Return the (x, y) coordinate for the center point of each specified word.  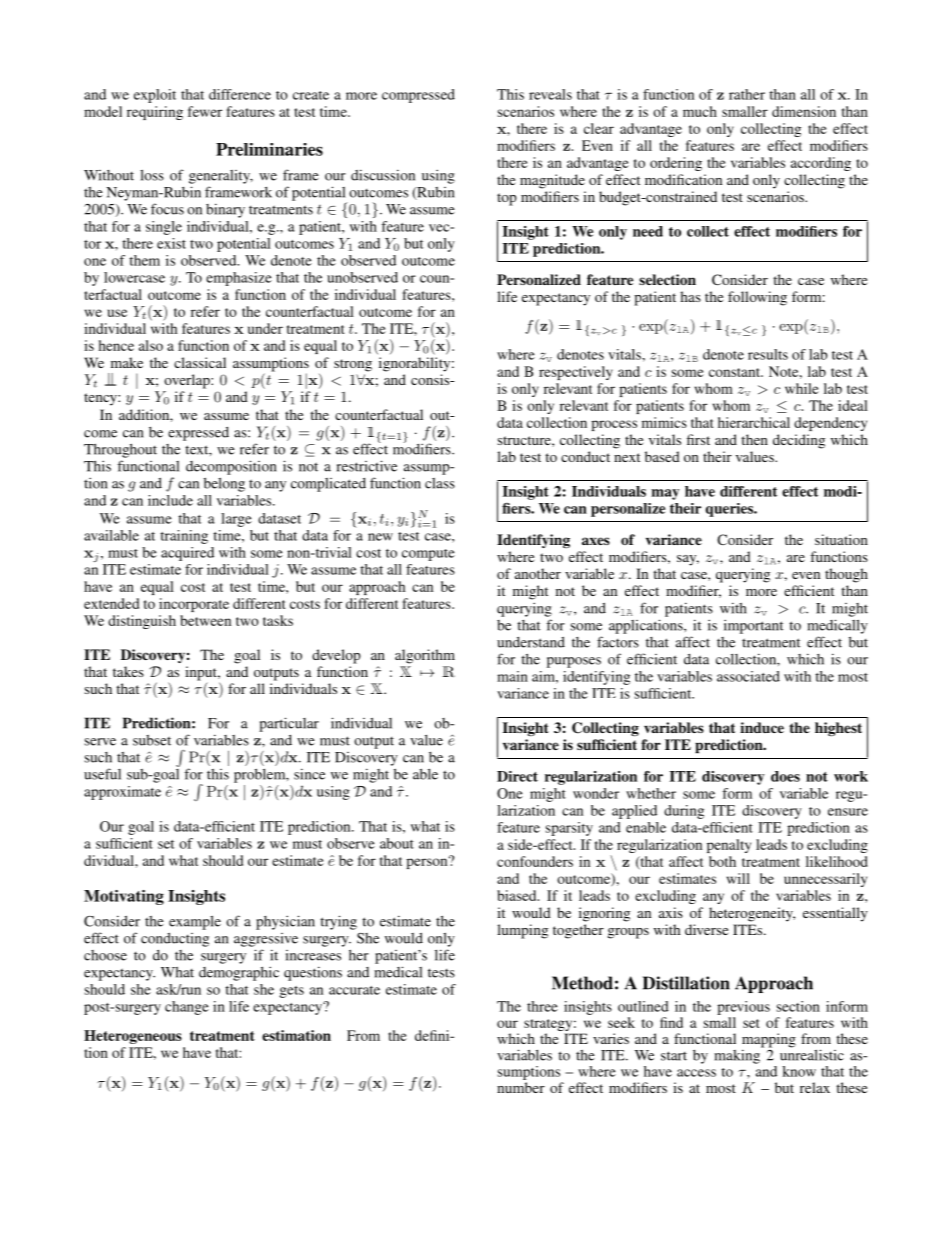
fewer (205, 111)
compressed (418, 96)
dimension (804, 111)
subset (152, 740)
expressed (198, 434)
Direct (517, 776)
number (521, 1087)
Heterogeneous (133, 1037)
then (754, 439)
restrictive (367, 466)
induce (762, 727)
